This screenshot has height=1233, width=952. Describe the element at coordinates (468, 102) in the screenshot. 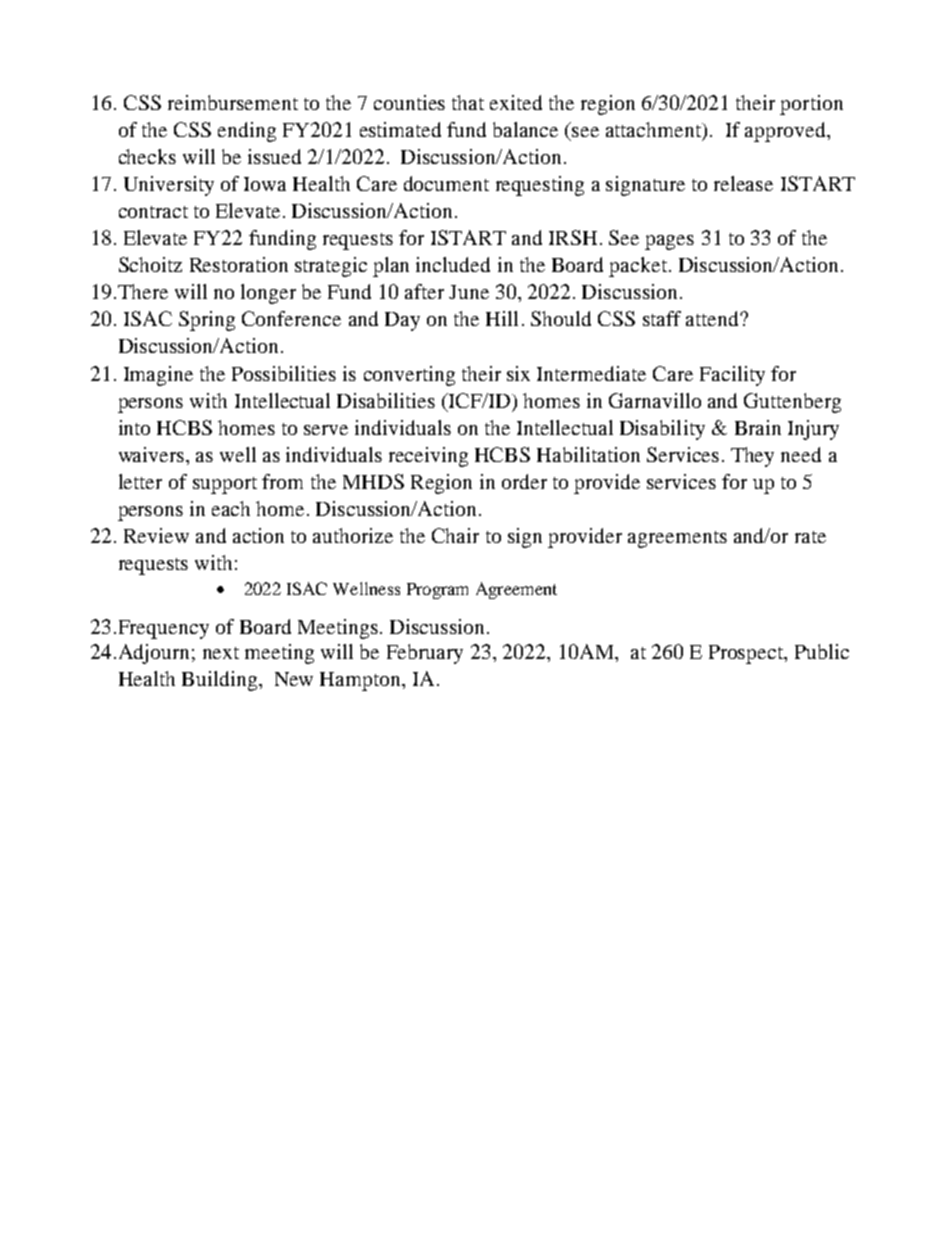

I see `that` at that location.
